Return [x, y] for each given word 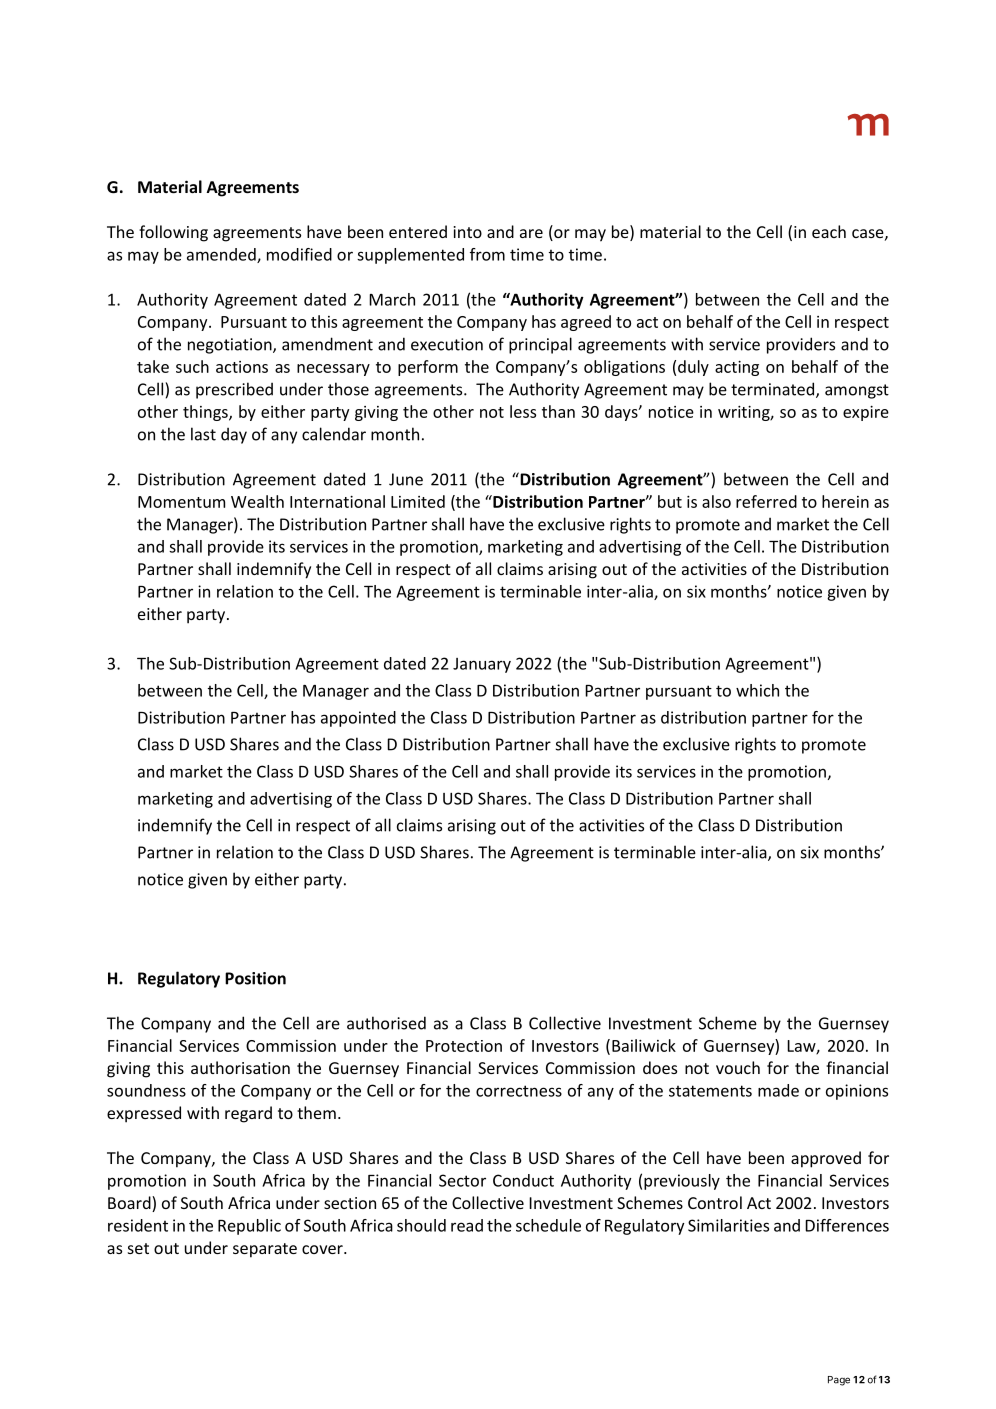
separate [265, 1250]
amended [222, 255]
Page [839, 1381]
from [487, 254]
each [829, 231]
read [467, 1225]
